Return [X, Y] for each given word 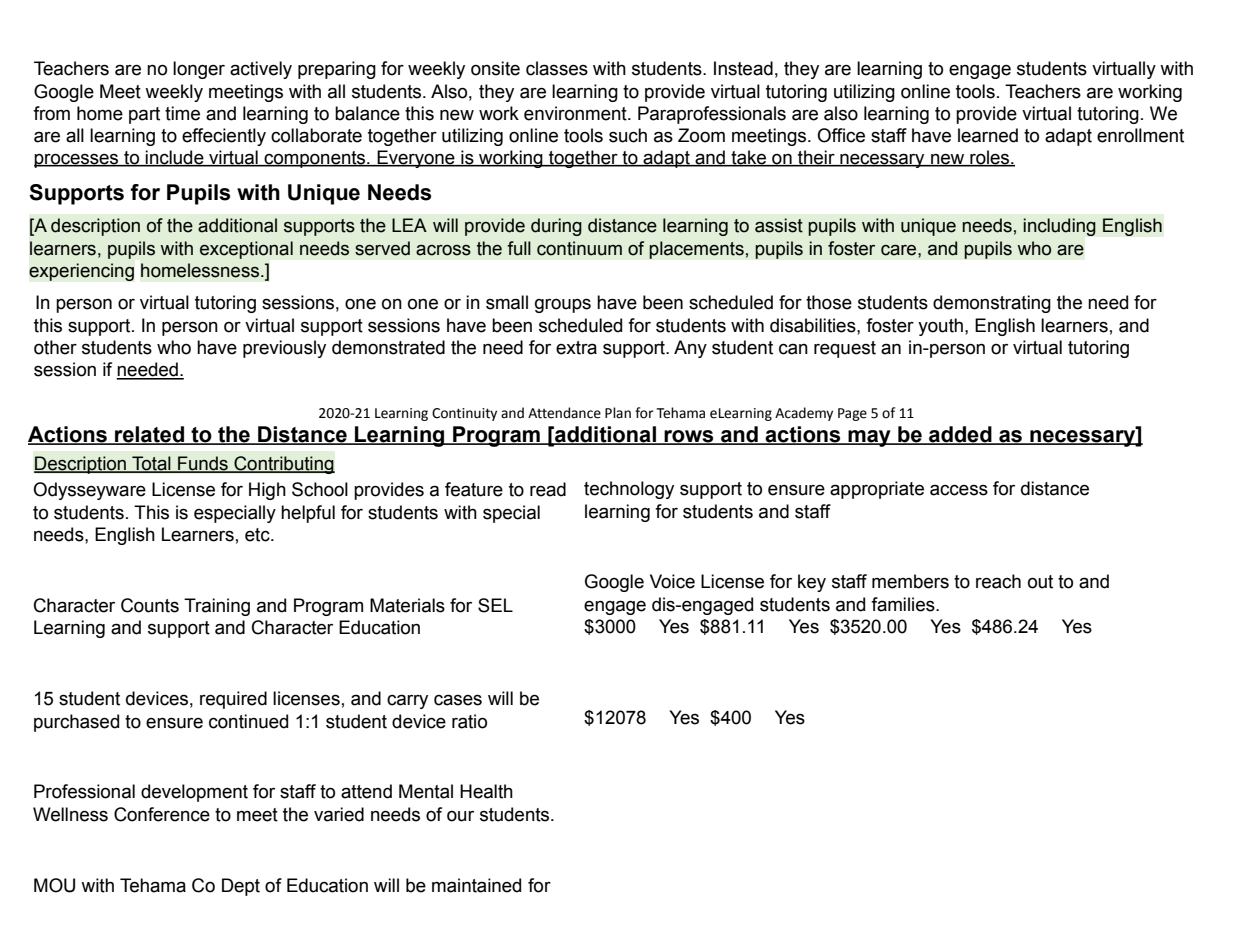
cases [458, 700]
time [182, 113]
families [904, 604]
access [959, 490]
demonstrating [992, 304]
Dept [241, 887]
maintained [476, 885]
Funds [203, 464]
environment [576, 113]
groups [563, 305]
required [233, 700]
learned [988, 135]
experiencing [81, 272]
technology [629, 490]
